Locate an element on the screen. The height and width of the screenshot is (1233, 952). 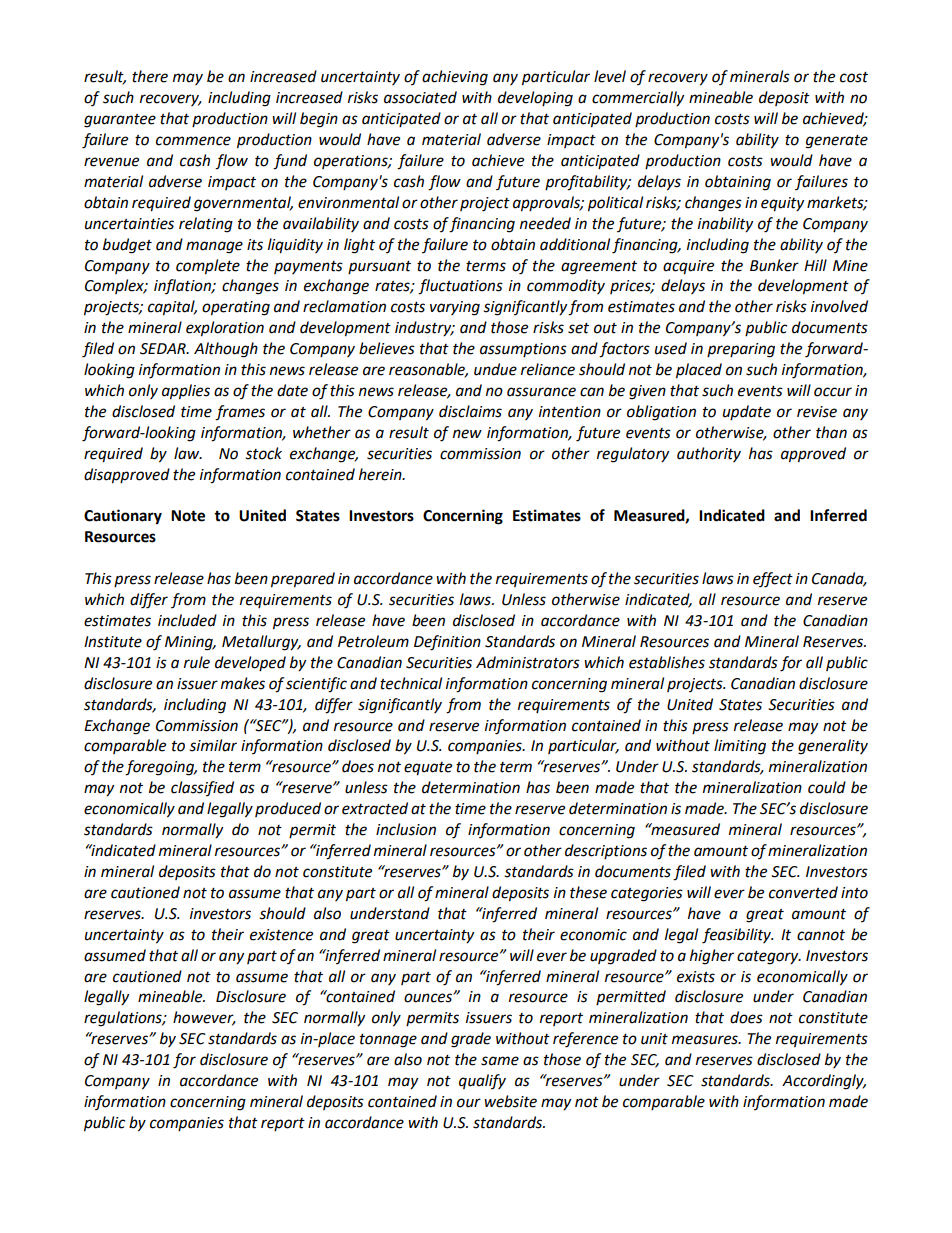
commence is located at coordinates (193, 141).
